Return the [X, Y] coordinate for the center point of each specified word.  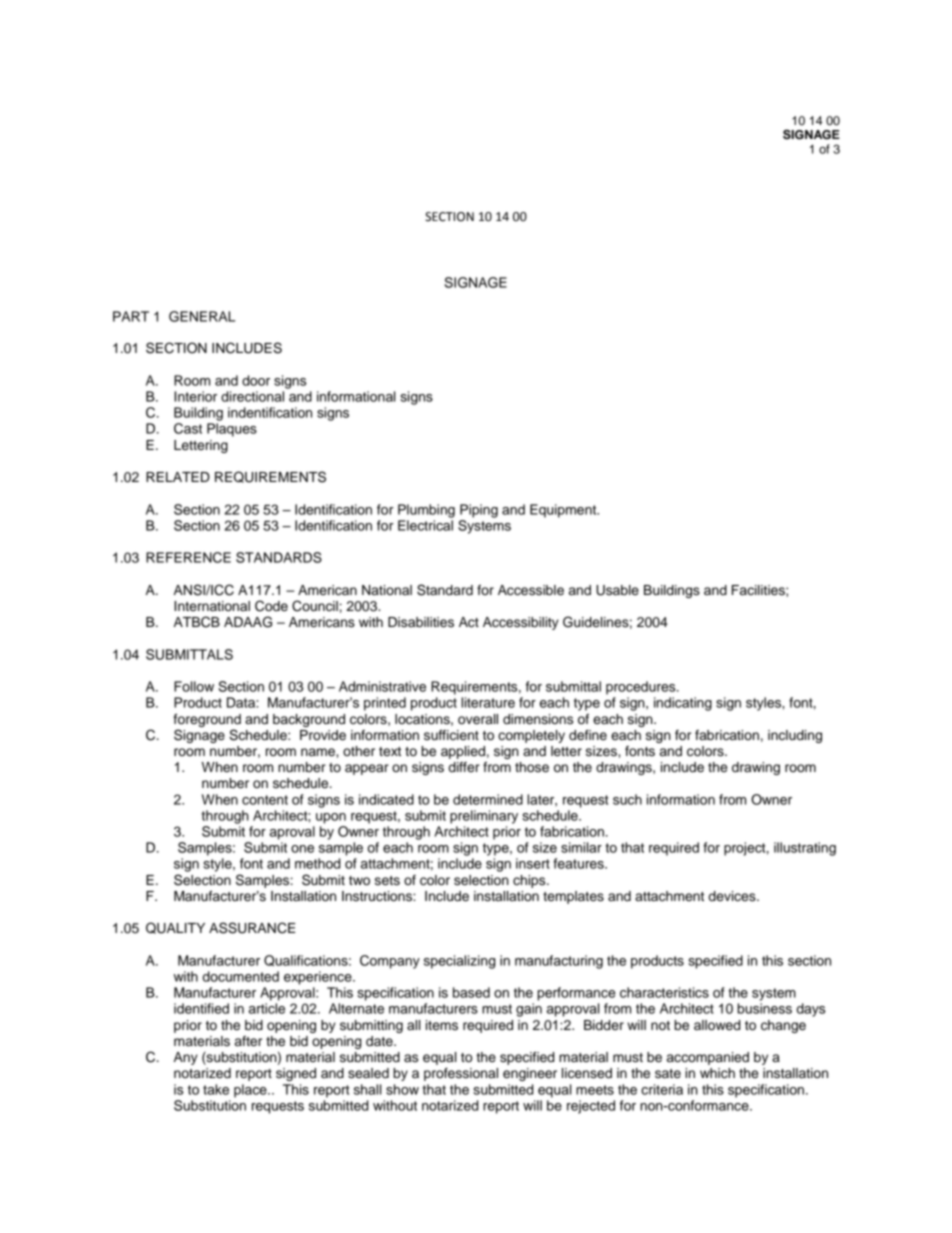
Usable [617, 590]
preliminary [484, 817]
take [216, 1089]
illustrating [805, 849]
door [256, 380]
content [265, 800]
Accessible [531, 590]
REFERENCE [188, 557]
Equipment [564, 511]
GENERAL [202, 316]
